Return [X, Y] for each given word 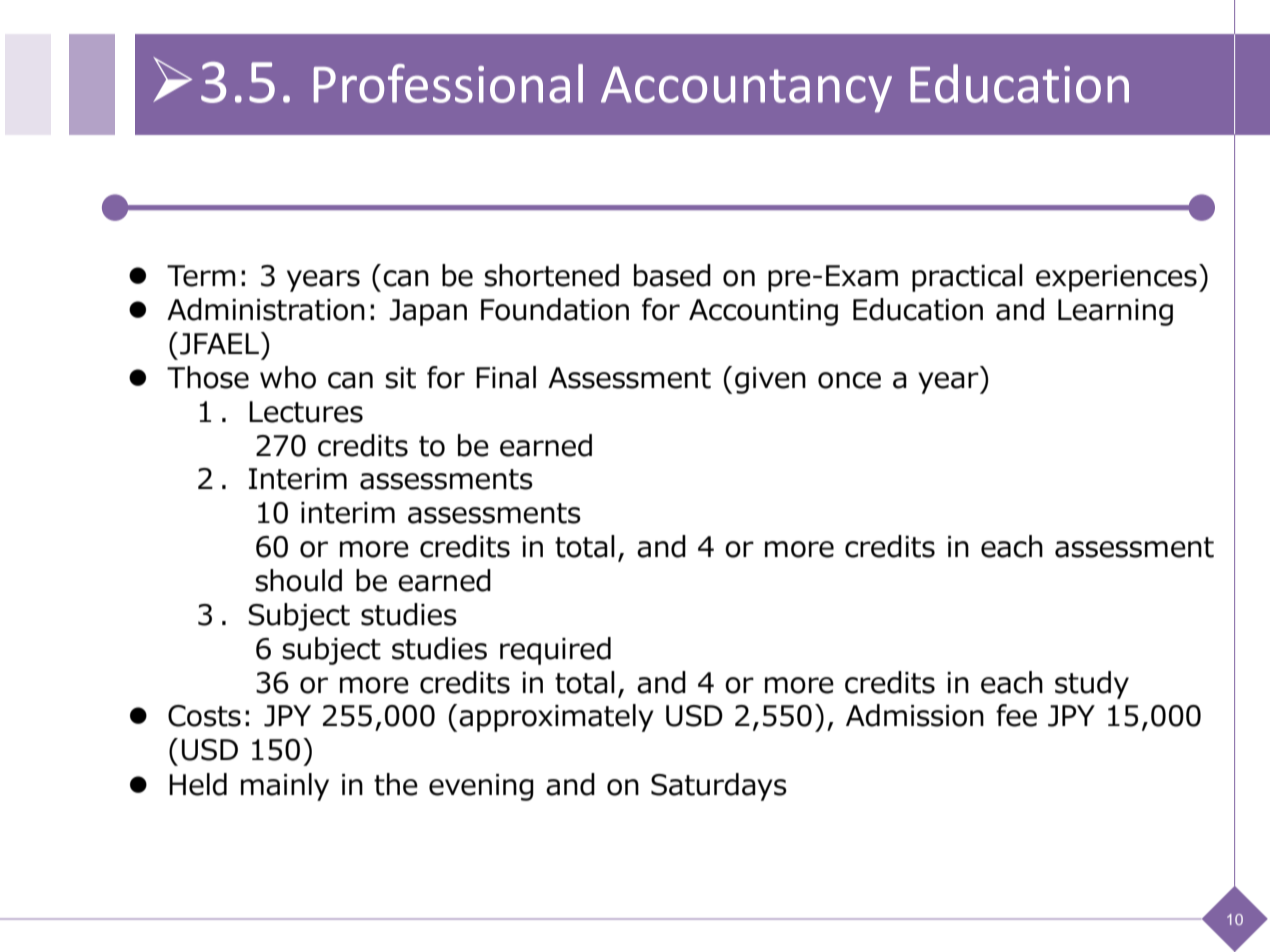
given [770, 380]
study [1092, 685]
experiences [1116, 278]
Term [201, 276]
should [298, 580]
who [288, 377]
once [849, 380]
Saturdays [719, 787]
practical [967, 278]
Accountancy [746, 89]
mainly [285, 787]
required [555, 651]
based [672, 275]
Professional [448, 83]
